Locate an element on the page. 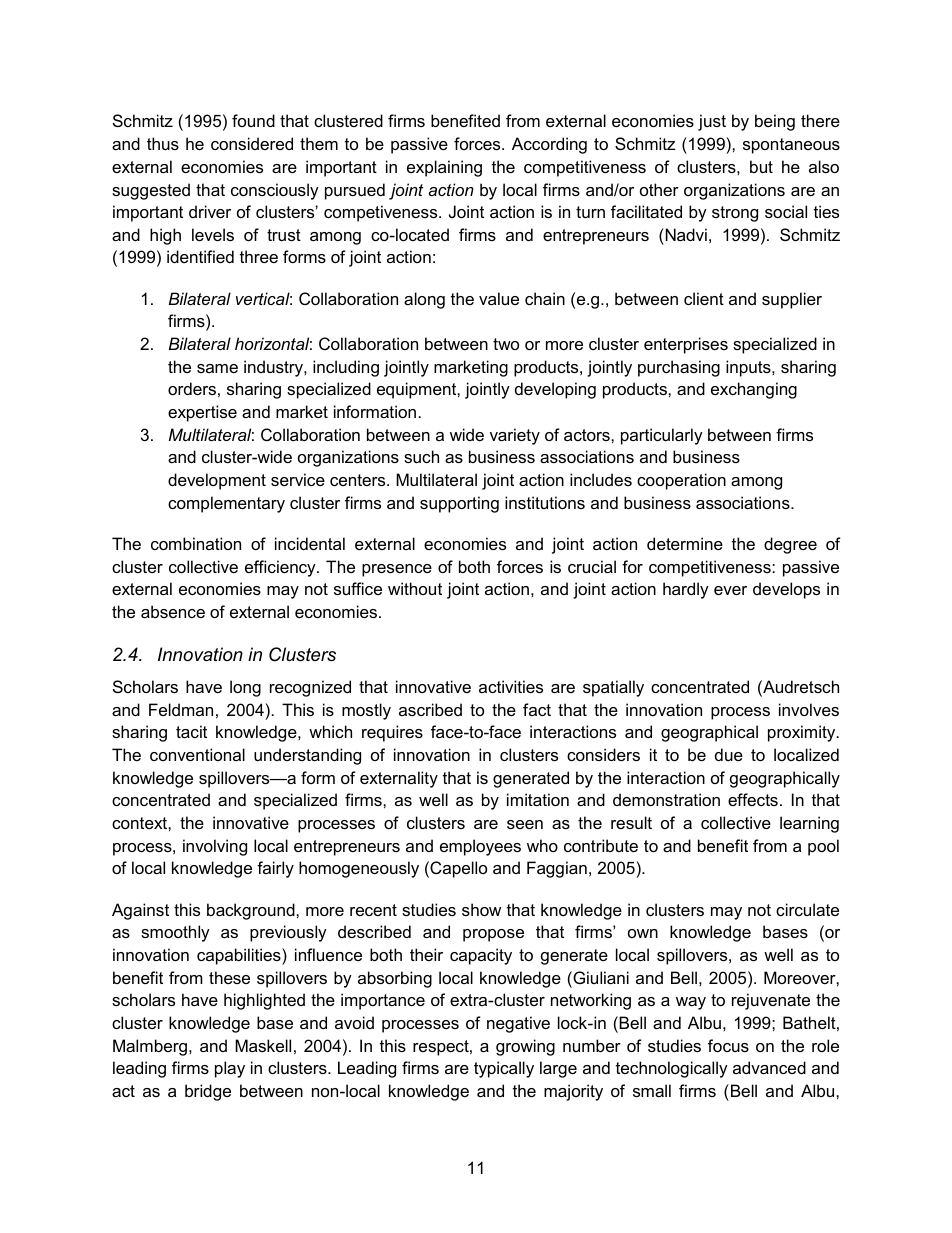  typically is located at coordinates (504, 1069).
